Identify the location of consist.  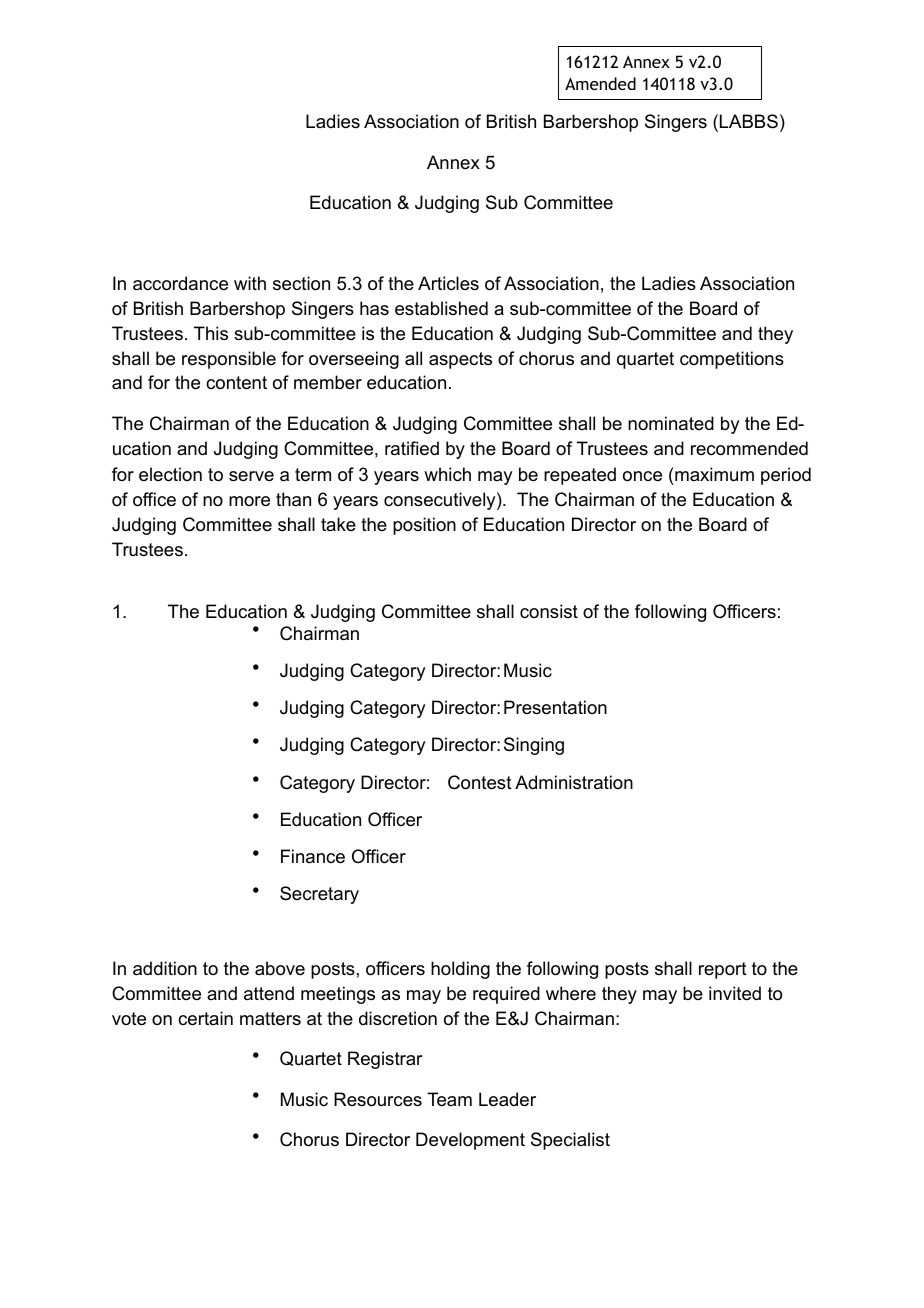
(549, 611).
